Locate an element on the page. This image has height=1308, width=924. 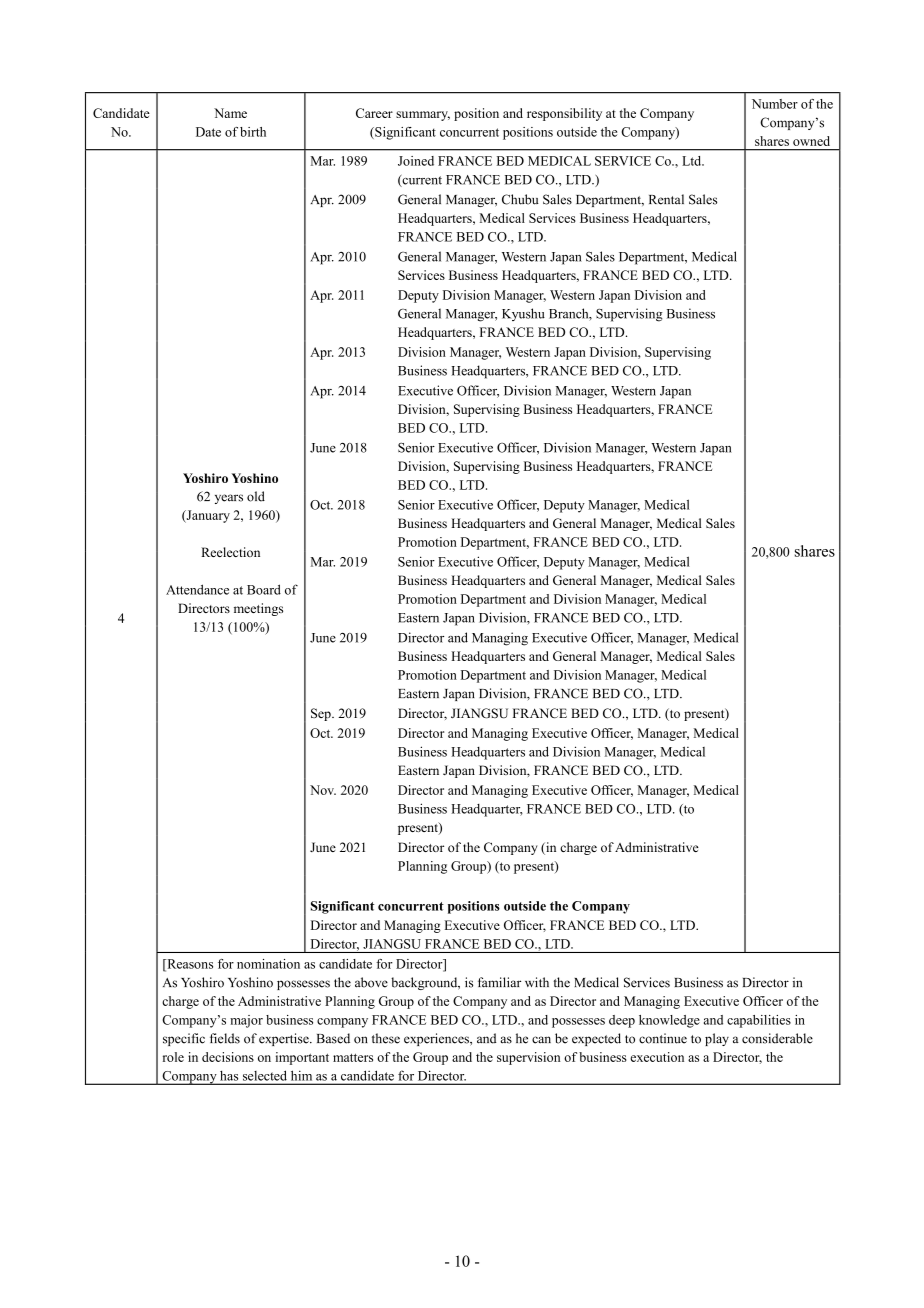
Board is located at coordinates (264, 589).
